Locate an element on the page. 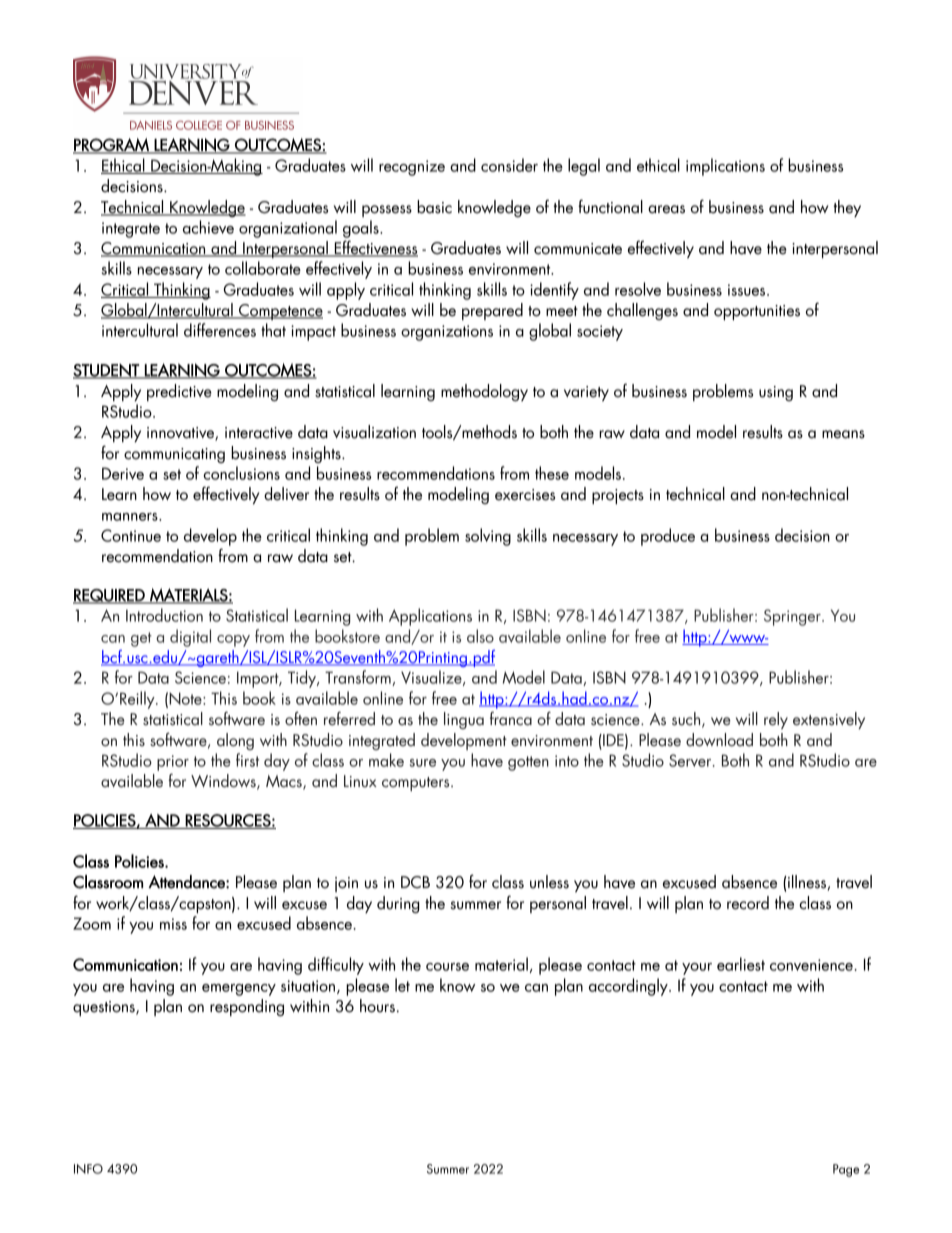  digital is located at coordinates (190, 638).
